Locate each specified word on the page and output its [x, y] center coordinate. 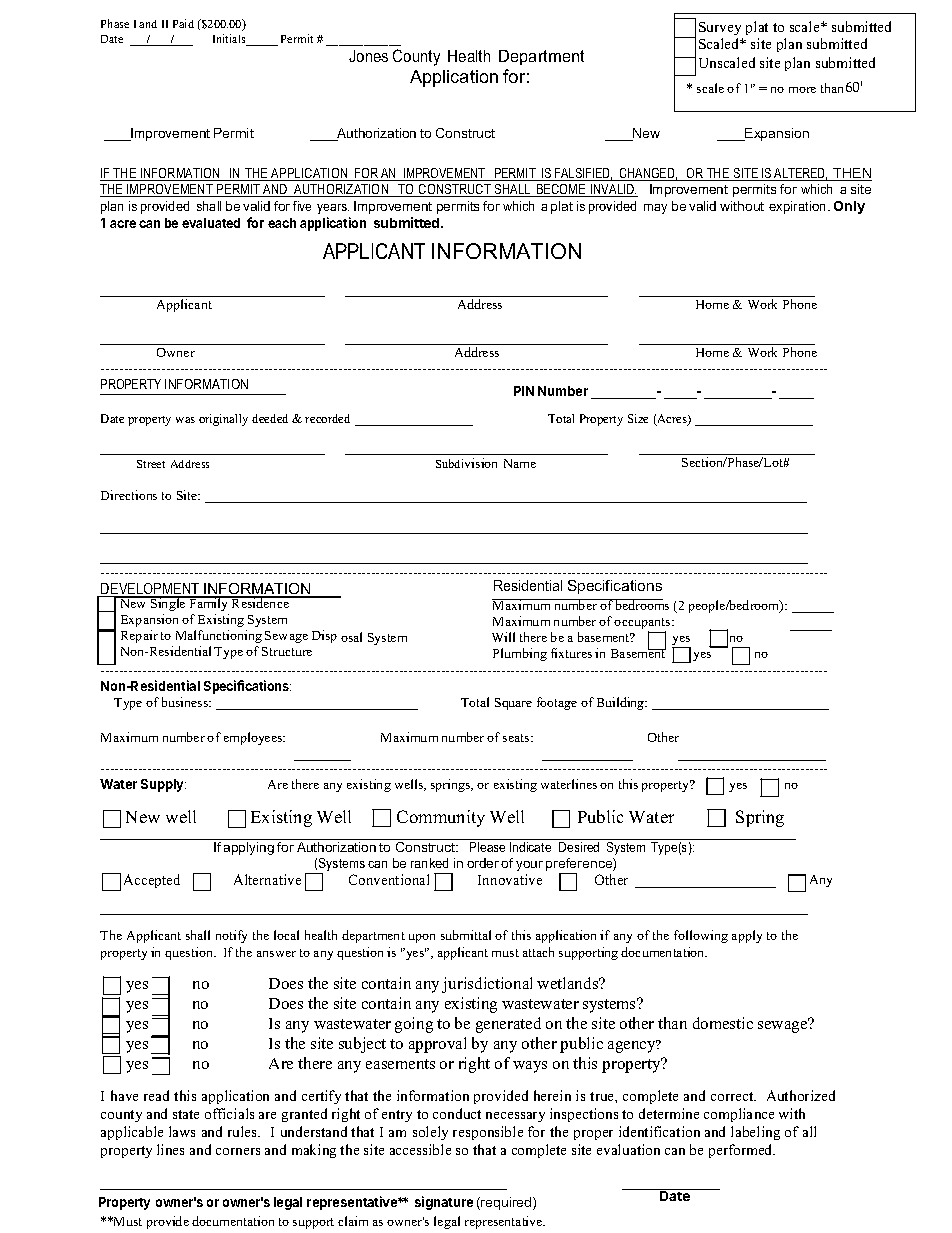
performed [742, 1151]
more [802, 90]
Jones [368, 56]
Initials [230, 40]
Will [503, 637]
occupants [643, 625]
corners [238, 1151]
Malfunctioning [219, 636]
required [506, 1203]
